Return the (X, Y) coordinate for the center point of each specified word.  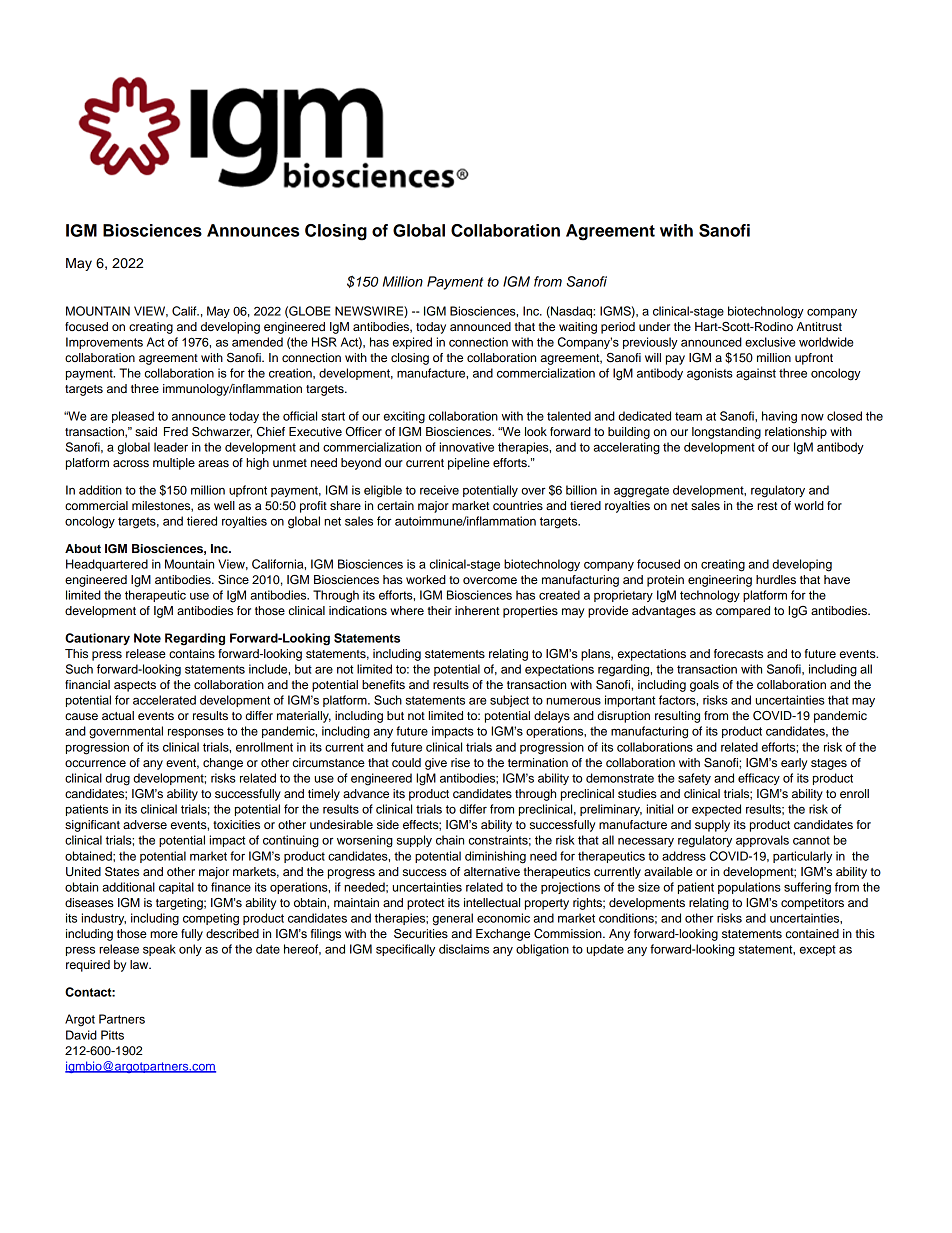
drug (117, 779)
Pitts (112, 1035)
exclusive (770, 342)
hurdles (776, 579)
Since (233, 580)
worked (426, 579)
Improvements (104, 343)
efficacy (759, 779)
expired (412, 343)
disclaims (464, 949)
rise (460, 762)
